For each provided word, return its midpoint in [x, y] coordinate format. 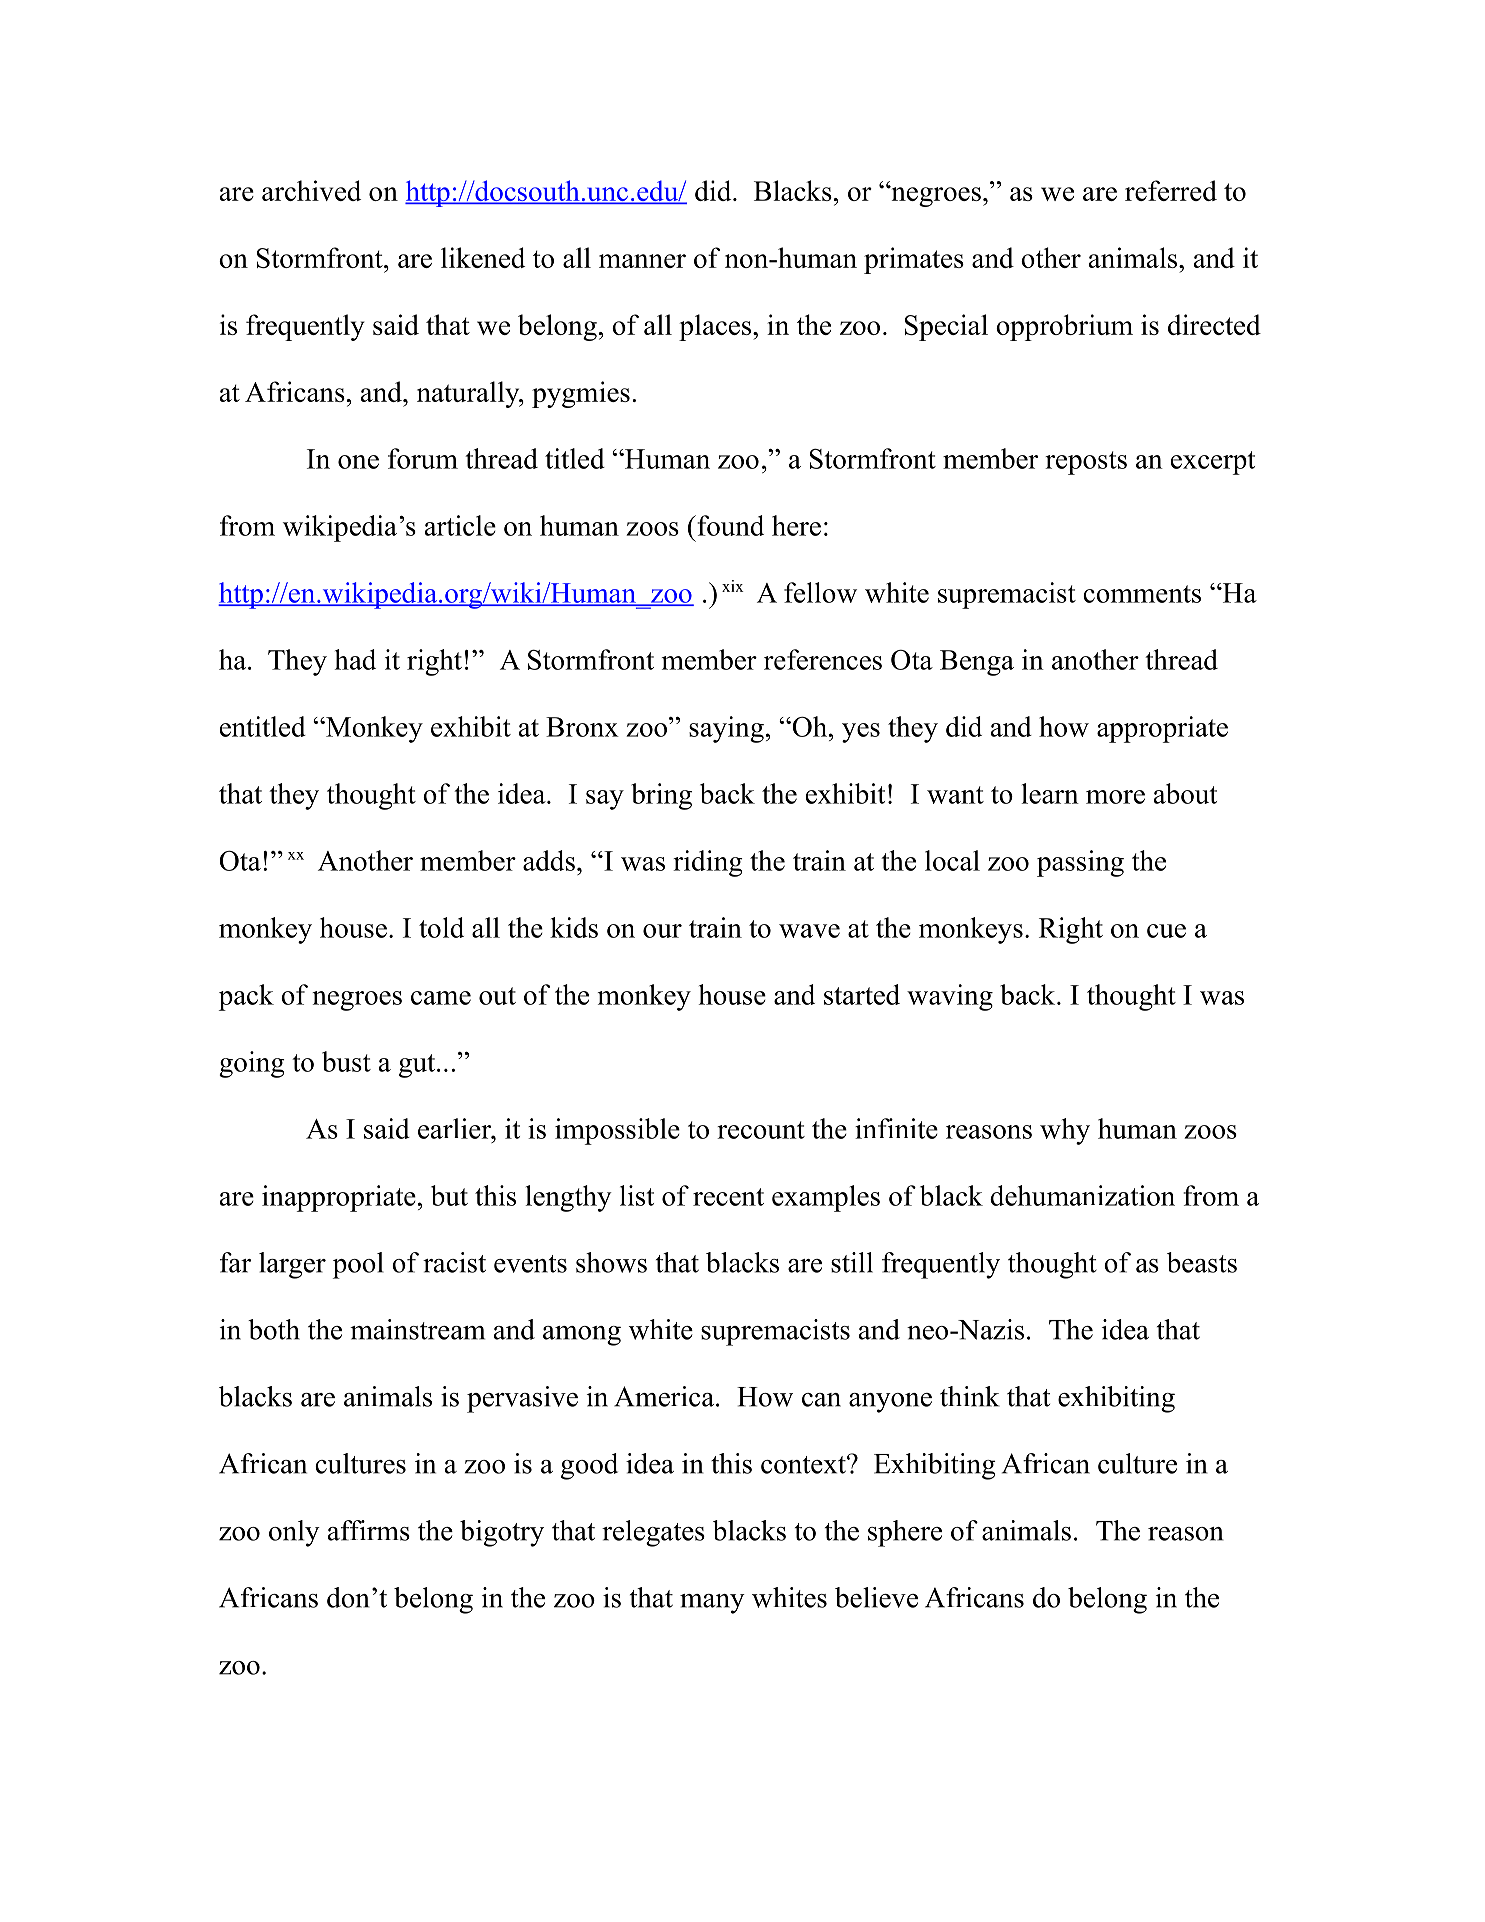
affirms [369, 1530]
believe [876, 1597]
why [1065, 1131]
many [712, 1604]
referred [1171, 190]
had [355, 659]
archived [311, 190]
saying [726, 729]
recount [761, 1130]
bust [346, 1061]
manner [642, 261]
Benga [977, 663]
